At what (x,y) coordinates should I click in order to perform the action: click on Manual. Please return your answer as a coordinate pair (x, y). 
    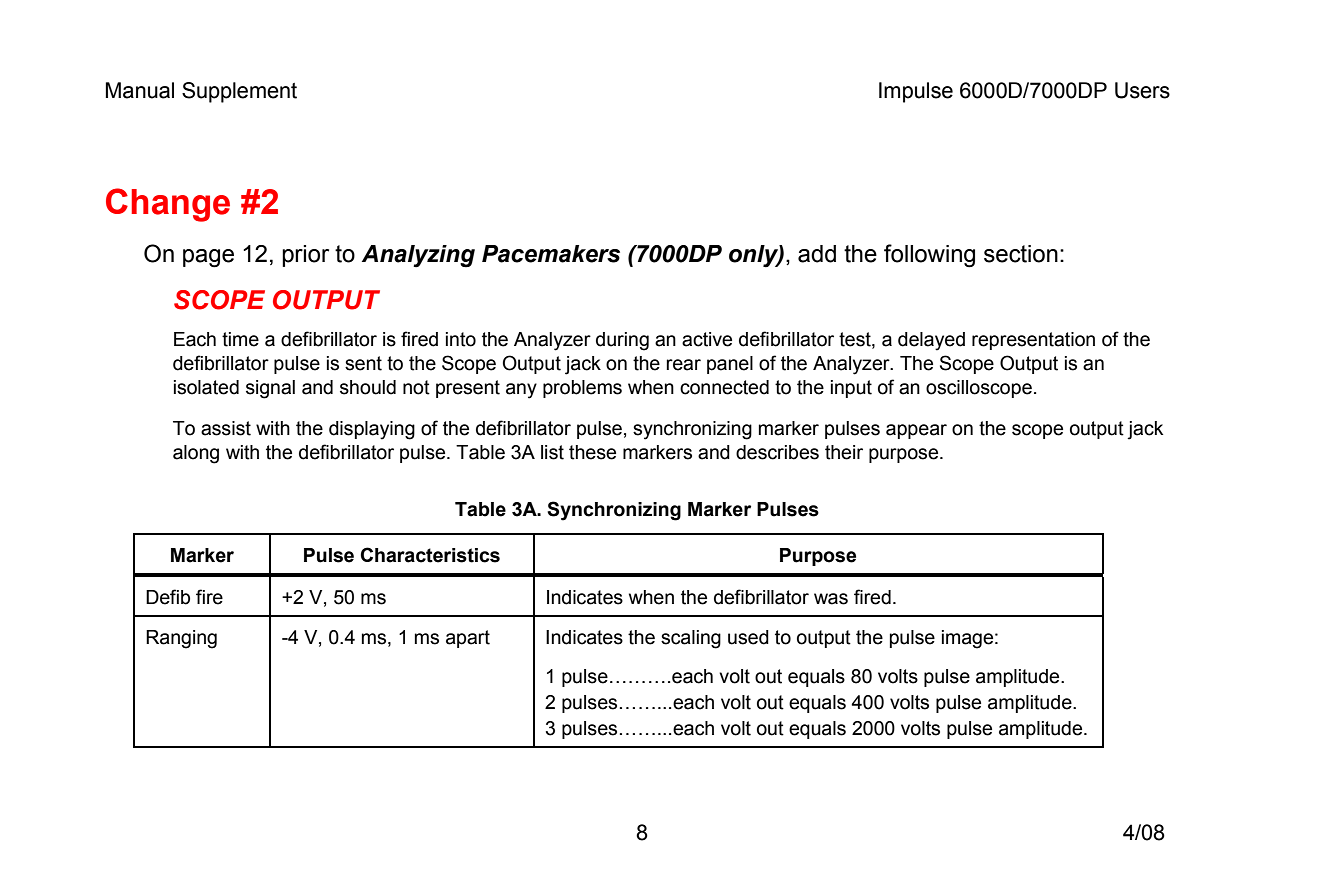
    Looking at the image, I should click on (140, 90).
